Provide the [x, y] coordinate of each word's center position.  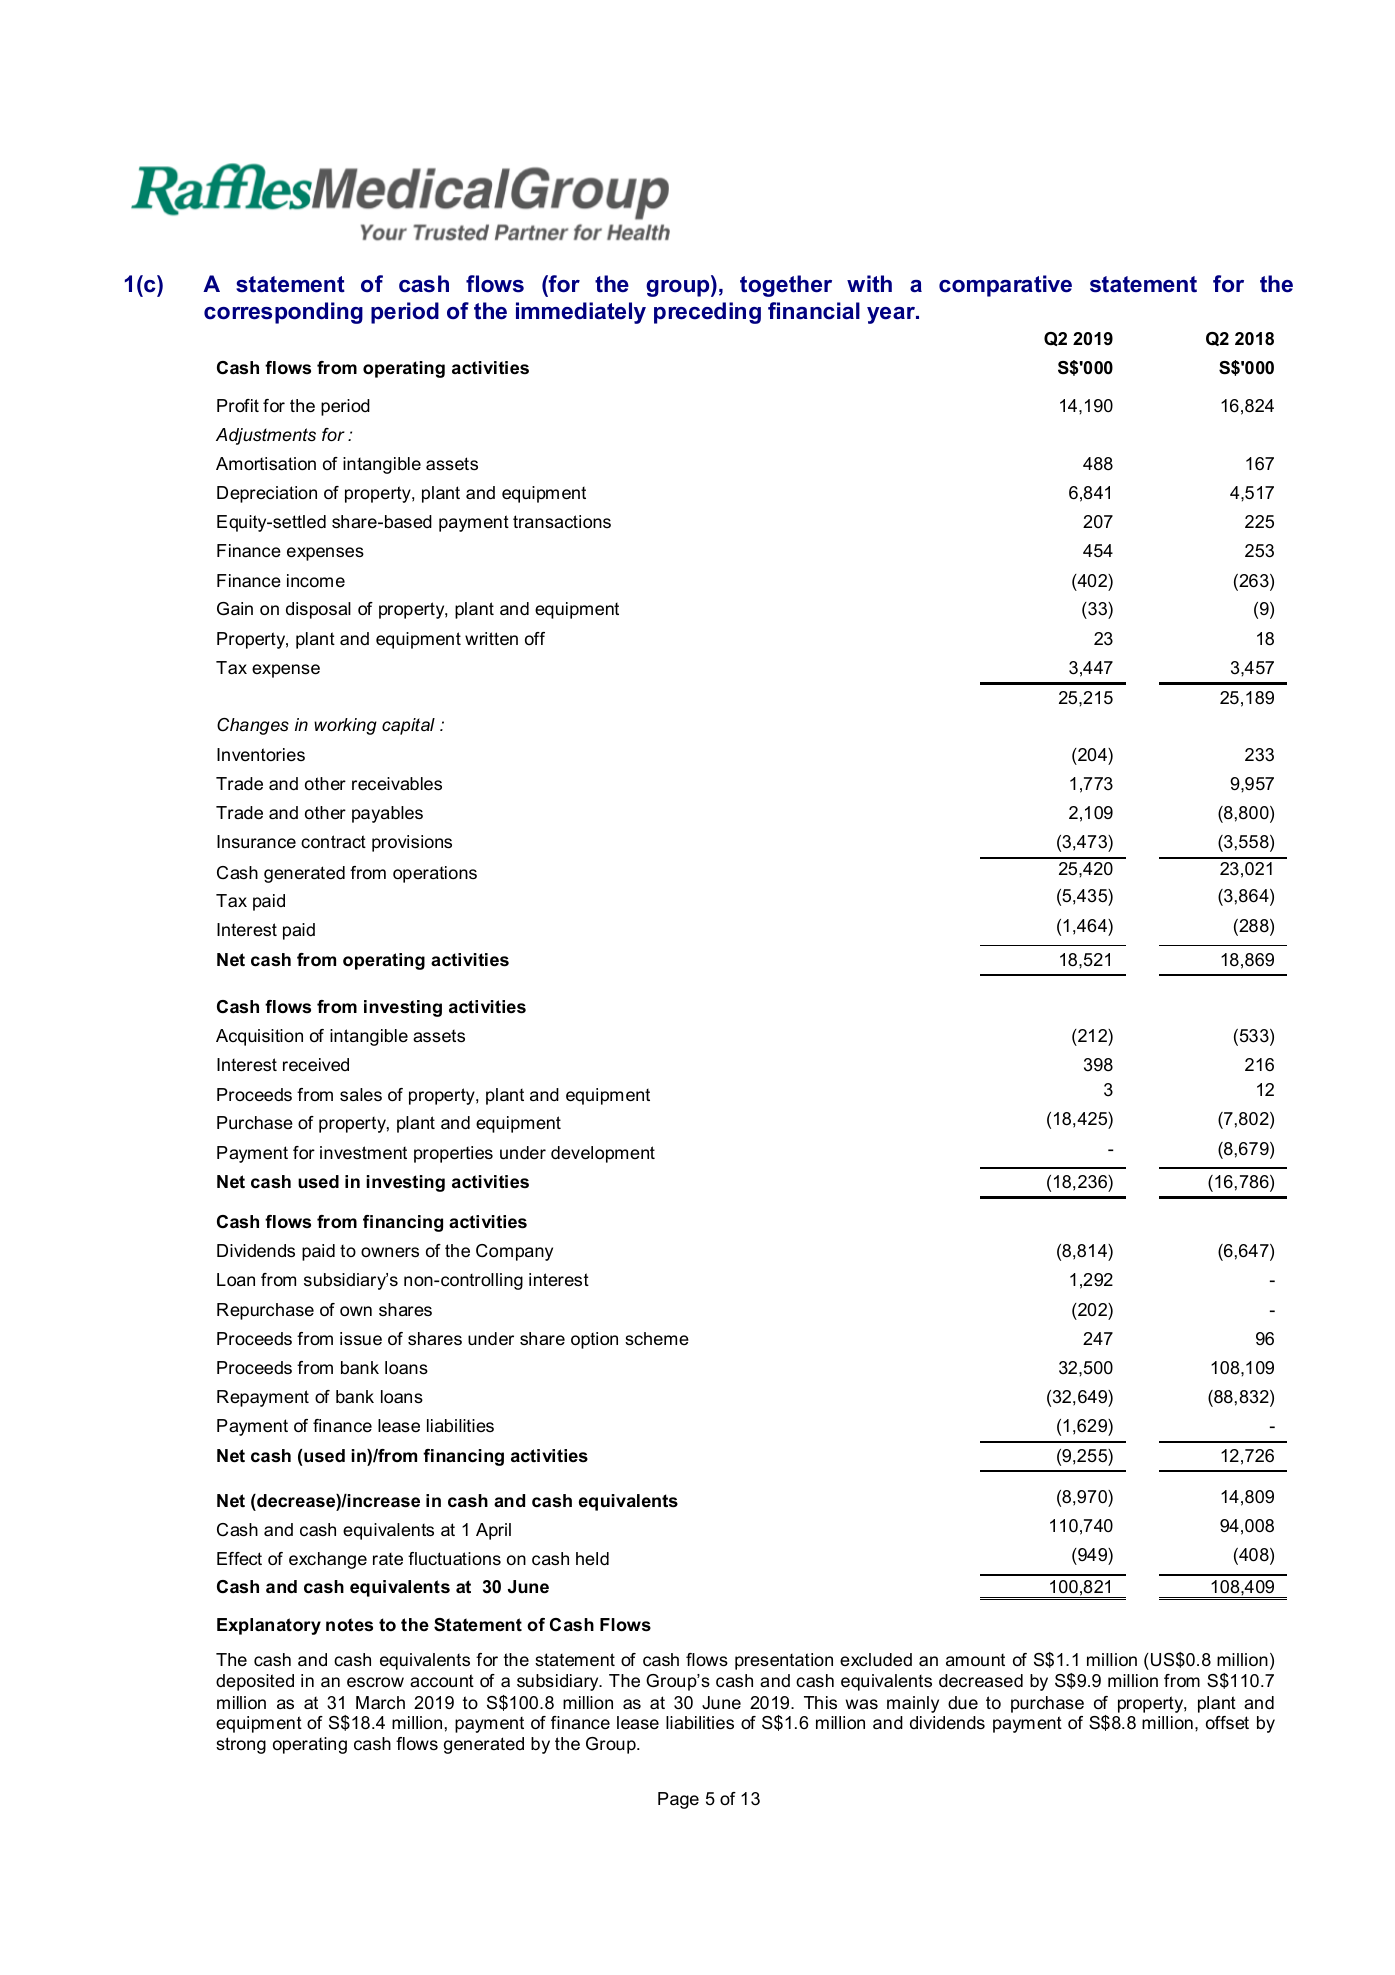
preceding [707, 313]
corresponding [283, 313]
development [603, 1154]
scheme [657, 1339]
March [380, 1702]
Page [678, 1800]
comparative [1005, 286]
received [316, 1065]
